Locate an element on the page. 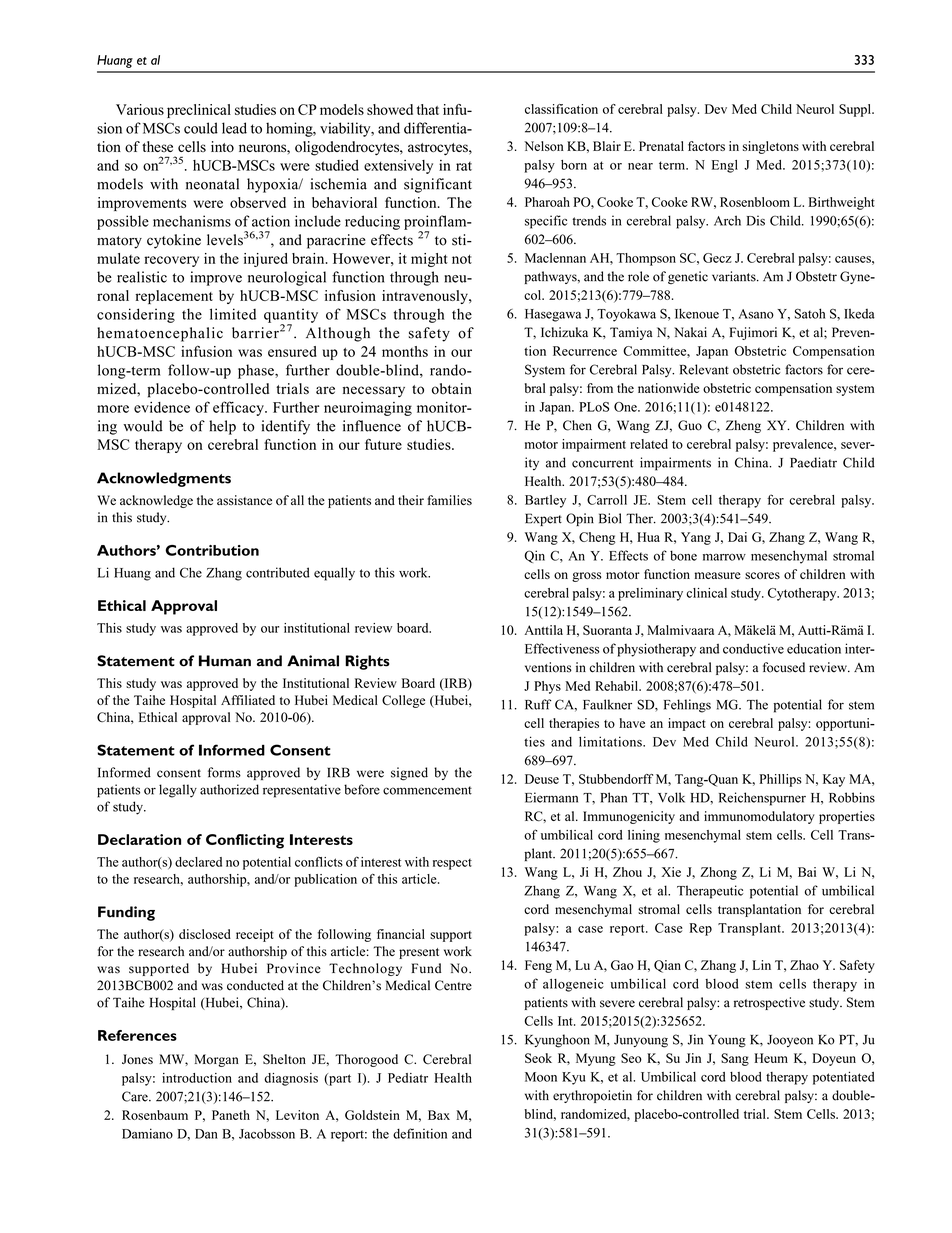  Human is located at coordinates (225, 661).
